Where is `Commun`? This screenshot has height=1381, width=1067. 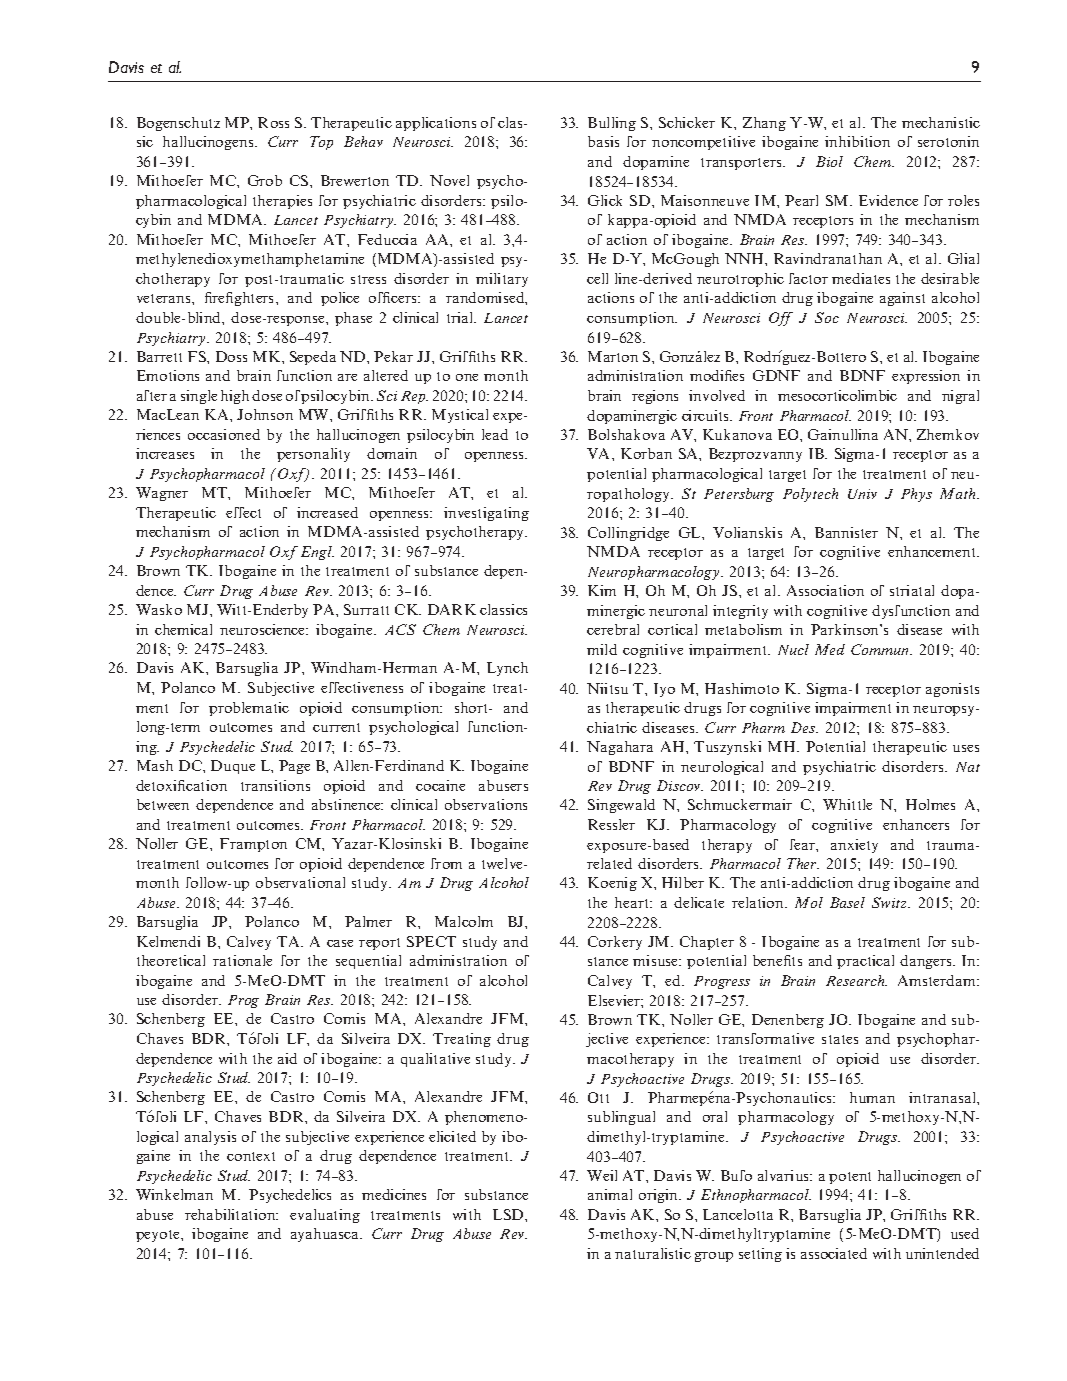
Commun is located at coordinates (881, 649).
